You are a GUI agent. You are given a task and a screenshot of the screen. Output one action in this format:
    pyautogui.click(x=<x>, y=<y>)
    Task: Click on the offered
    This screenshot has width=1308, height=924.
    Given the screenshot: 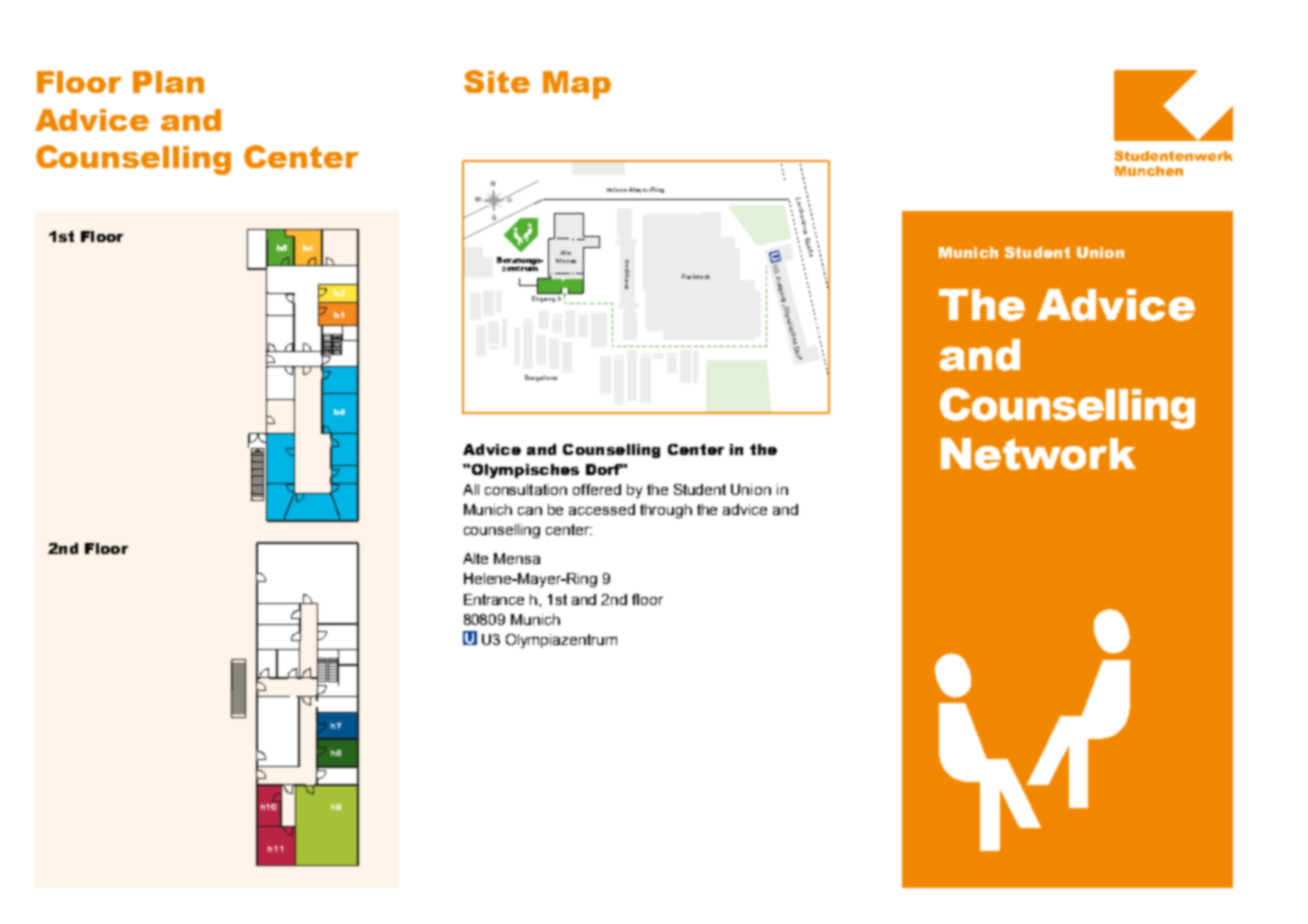 What is the action you would take?
    pyautogui.click(x=597, y=489)
